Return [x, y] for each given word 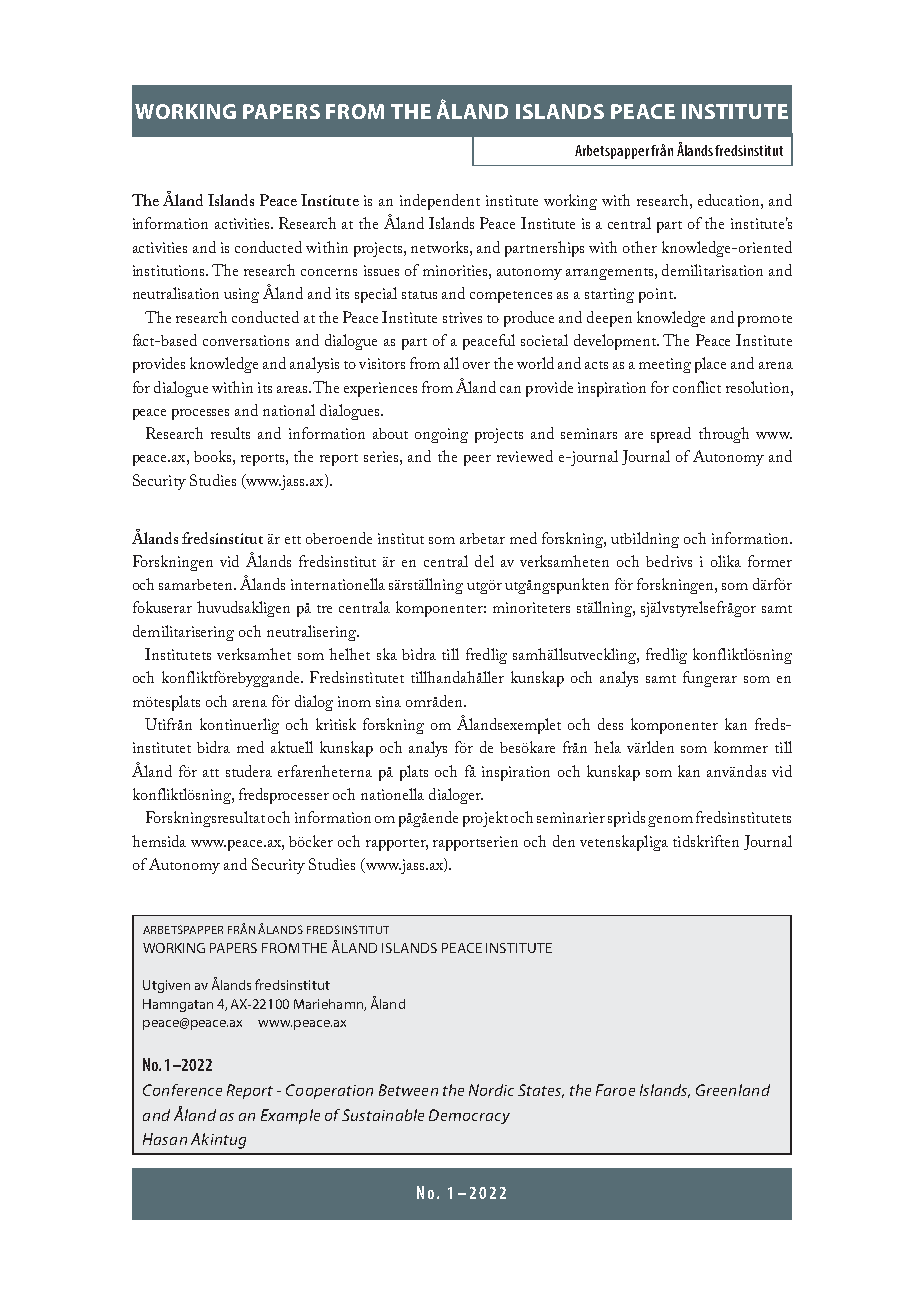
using [241, 295]
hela [607, 747]
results [230, 433]
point [657, 295]
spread [671, 435]
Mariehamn [329, 1005]
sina [388, 701]
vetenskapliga [624, 843]
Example [290, 1116]
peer [477, 460]
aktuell [292, 747]
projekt [485, 819]
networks [441, 247]
